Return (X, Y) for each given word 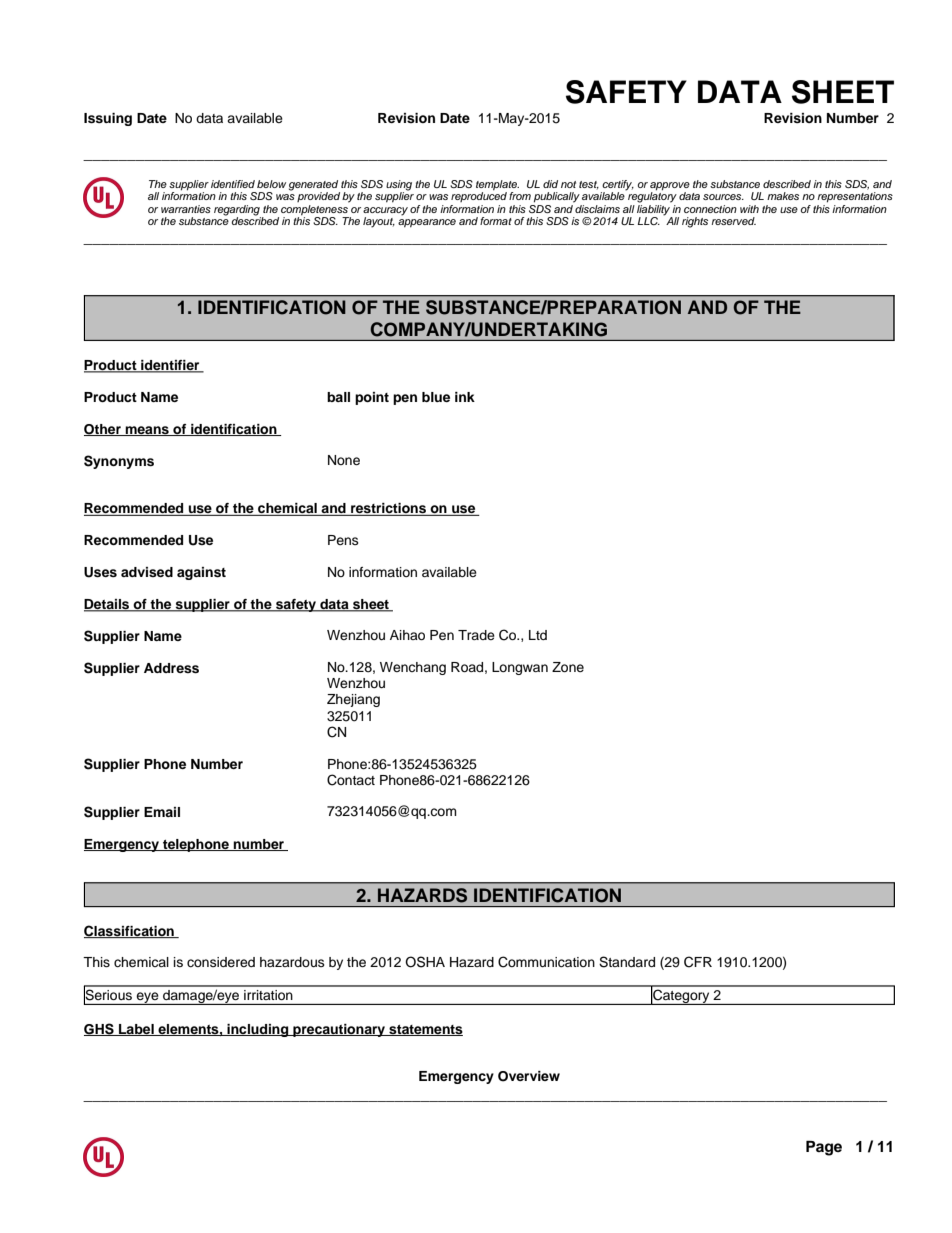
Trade (476, 635)
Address (171, 668)
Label (136, 1030)
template (497, 186)
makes (783, 196)
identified (233, 184)
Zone (568, 667)
